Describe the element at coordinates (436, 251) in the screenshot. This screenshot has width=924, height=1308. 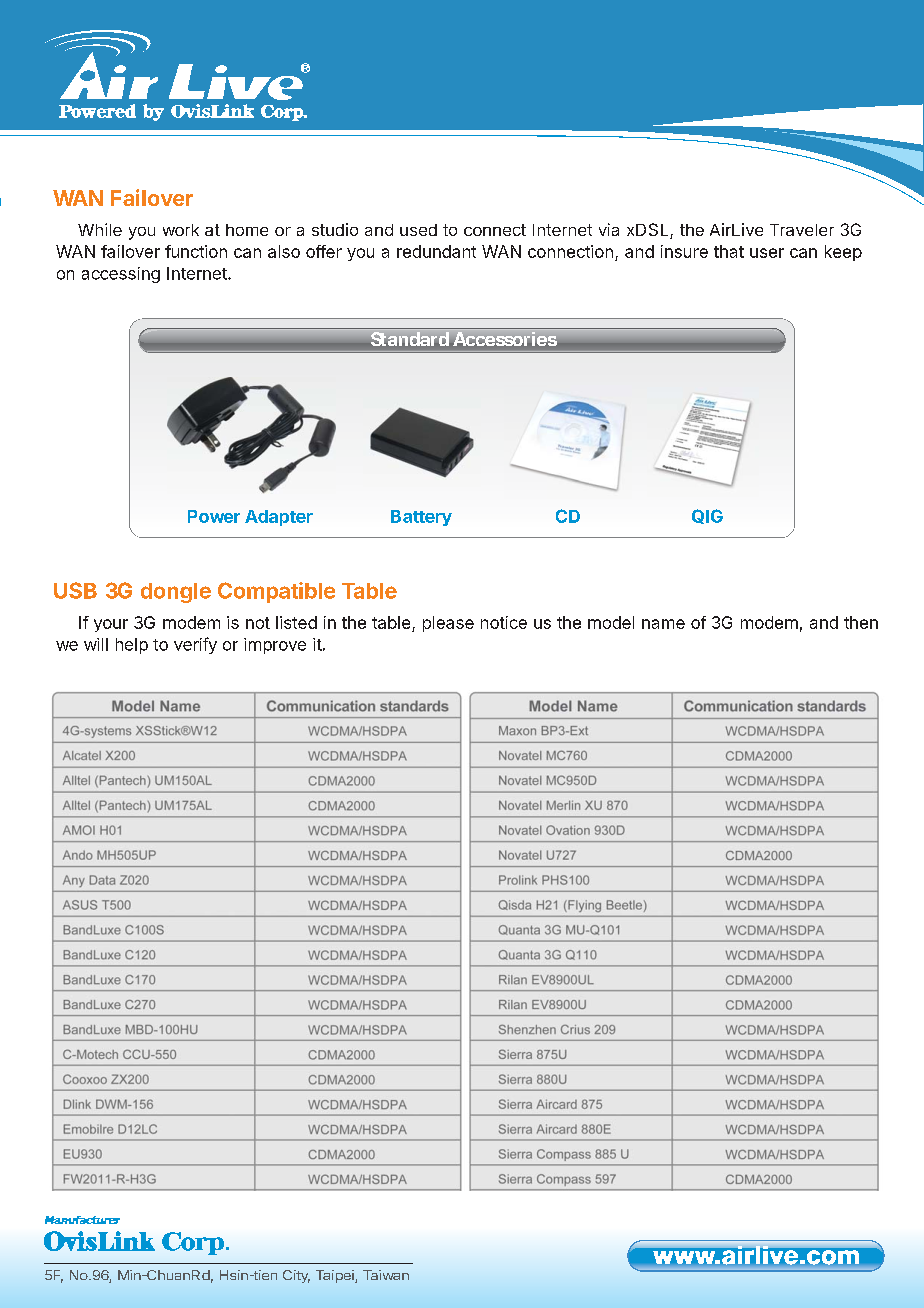
I see `redundant` at that location.
